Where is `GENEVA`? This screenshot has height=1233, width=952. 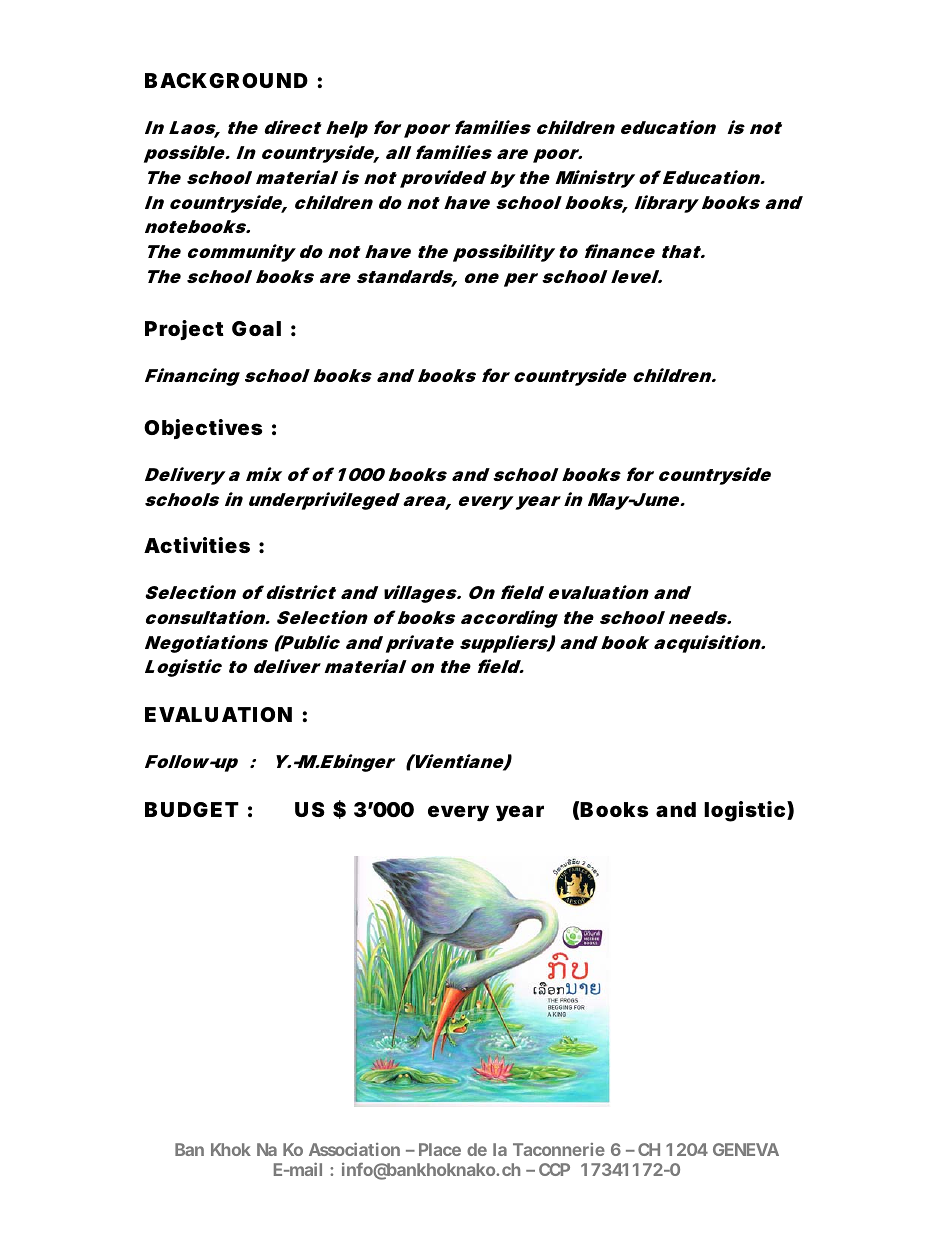
GENEVA is located at coordinates (746, 1149).
